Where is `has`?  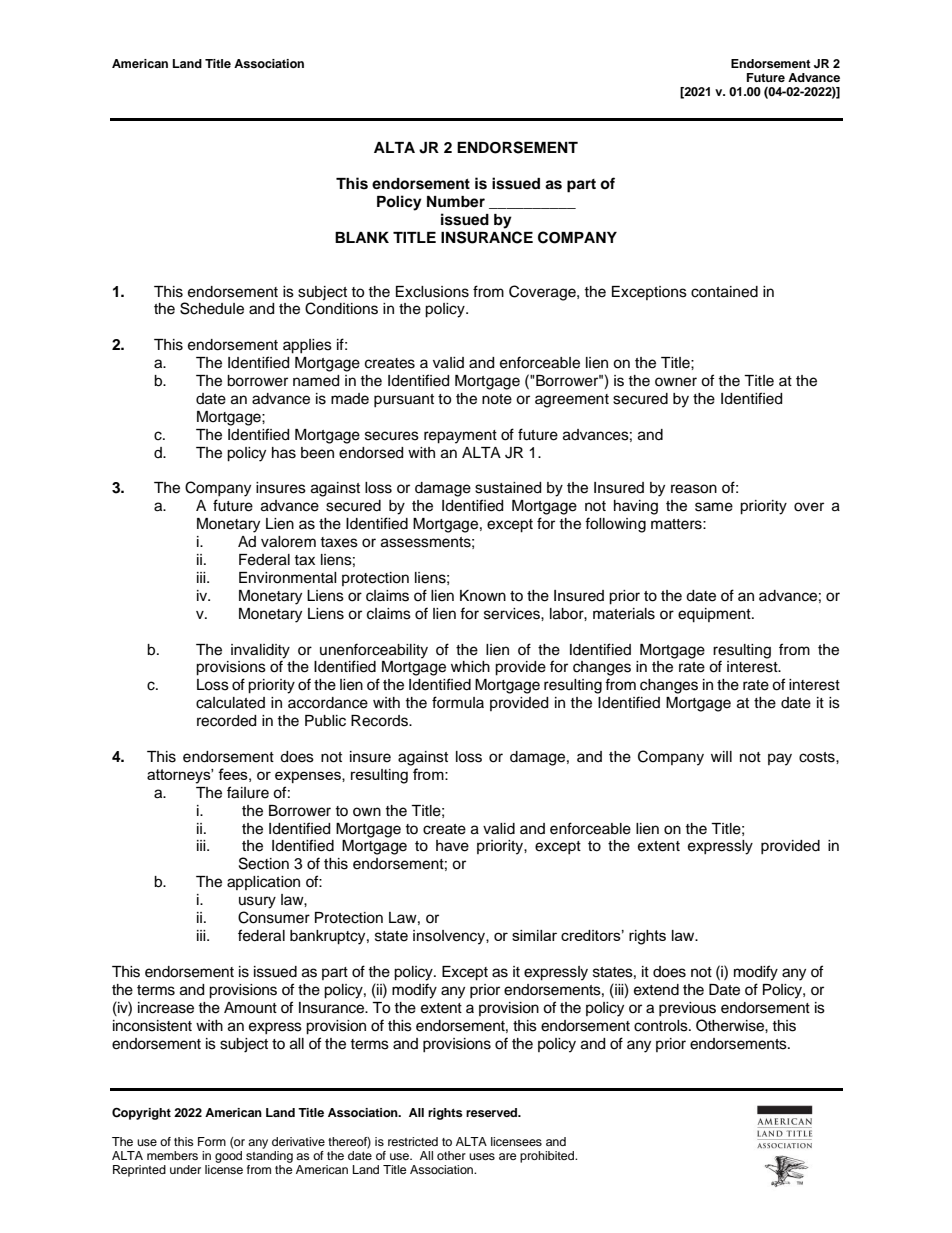 has is located at coordinates (284, 453).
